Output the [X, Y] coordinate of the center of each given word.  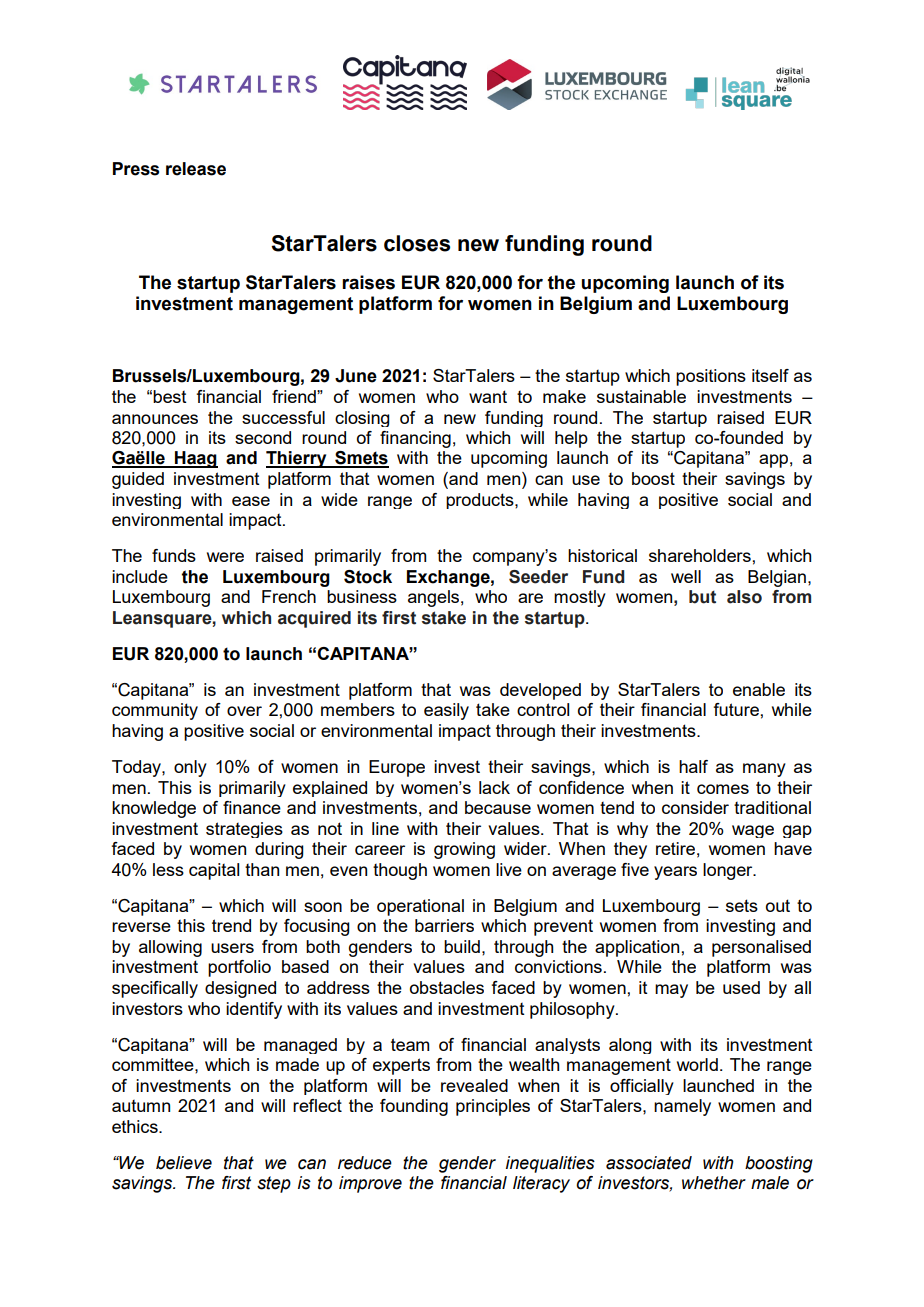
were [225, 557]
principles [493, 1107]
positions [711, 377]
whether [714, 1183]
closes [417, 243]
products [481, 501]
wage [753, 831]
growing [464, 850]
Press [136, 169]
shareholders [700, 555]
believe [184, 1163]
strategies [244, 830]
